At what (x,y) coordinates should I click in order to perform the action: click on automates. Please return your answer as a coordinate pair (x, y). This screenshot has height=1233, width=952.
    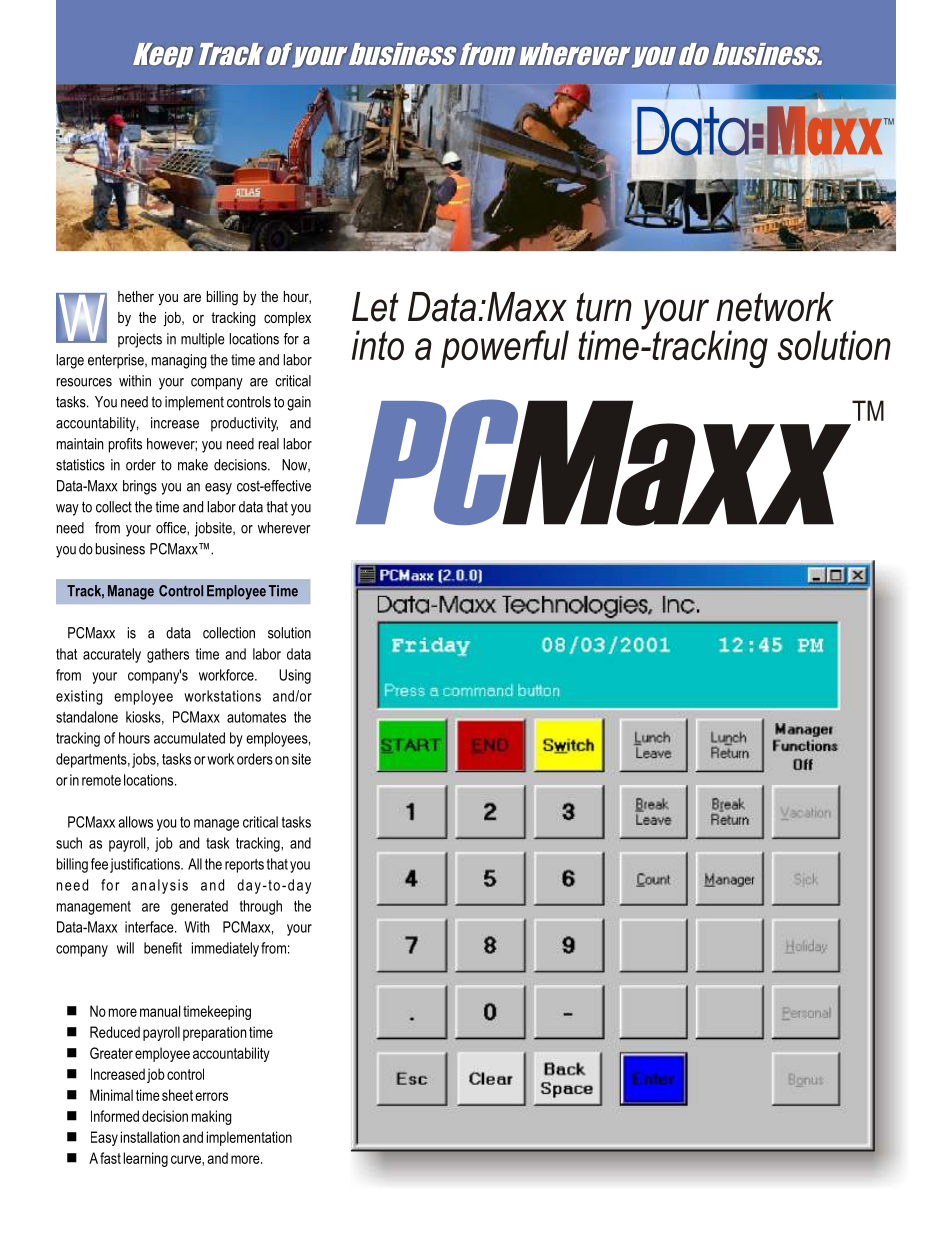
    Looking at the image, I should click on (256, 717).
